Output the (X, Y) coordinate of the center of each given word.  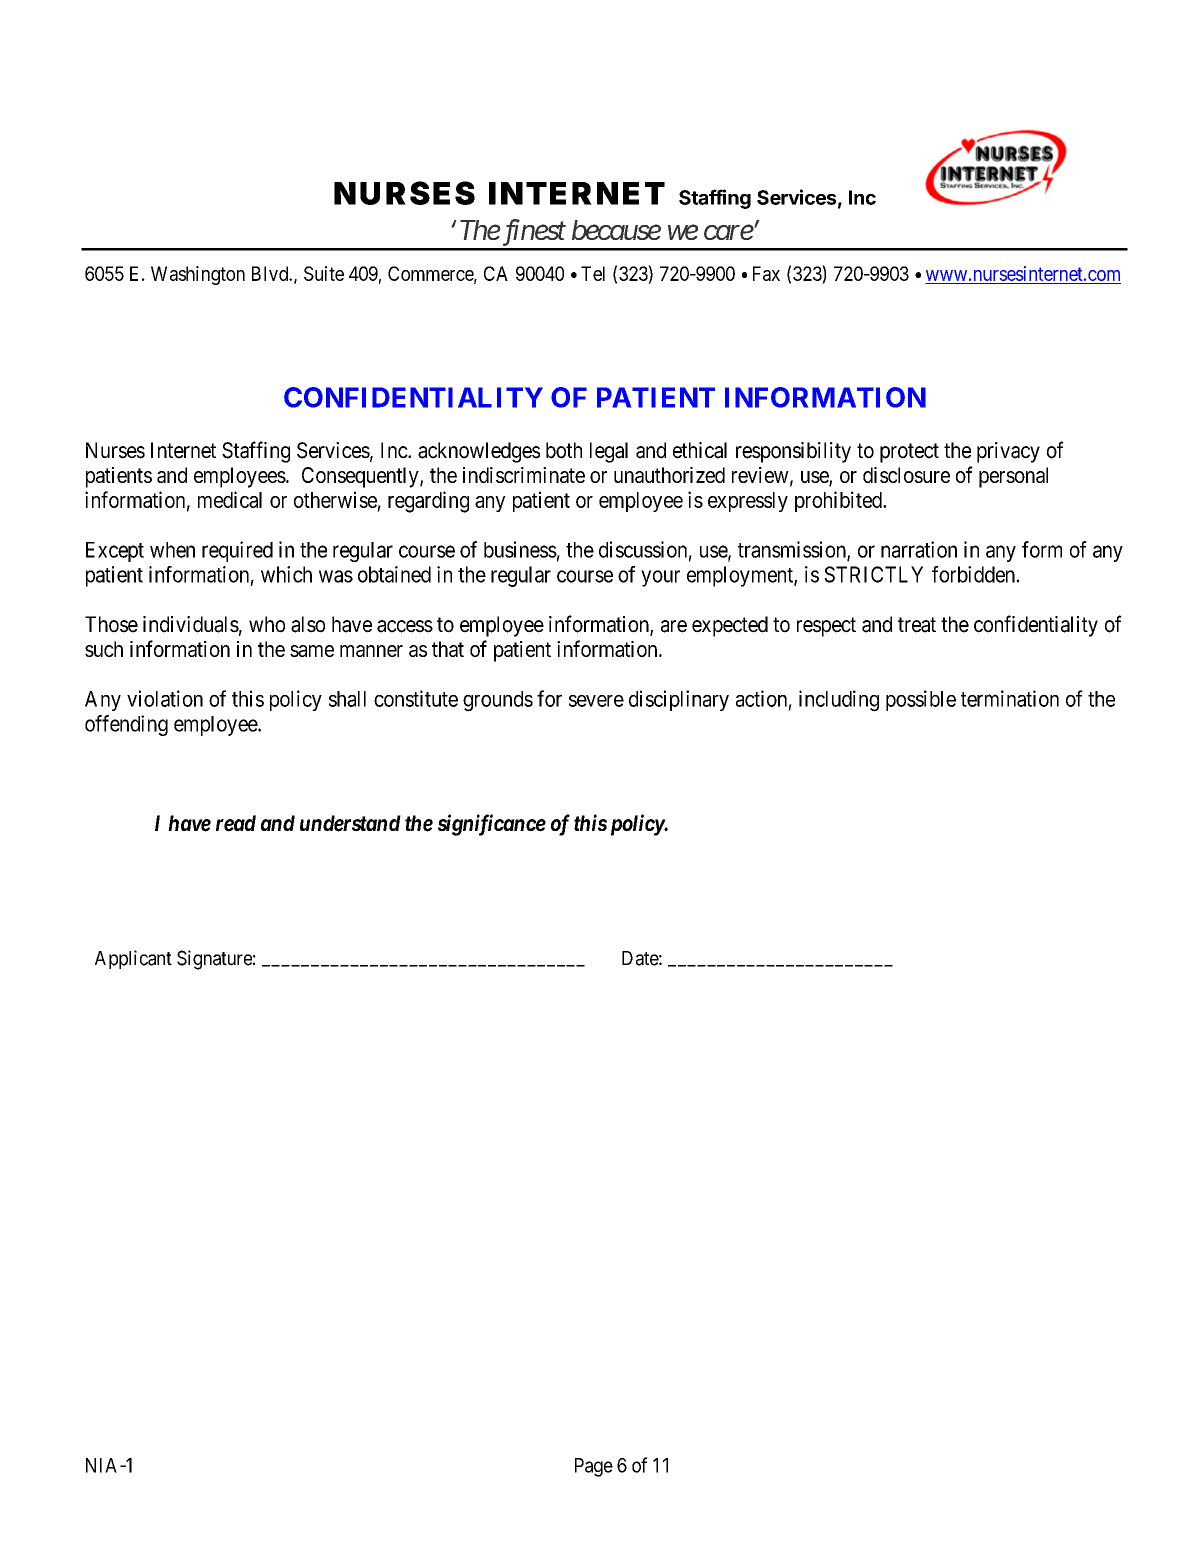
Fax (766, 273)
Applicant (133, 959)
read (236, 823)
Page (594, 1467)
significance (492, 825)
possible (921, 700)
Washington (198, 275)
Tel (593, 273)
